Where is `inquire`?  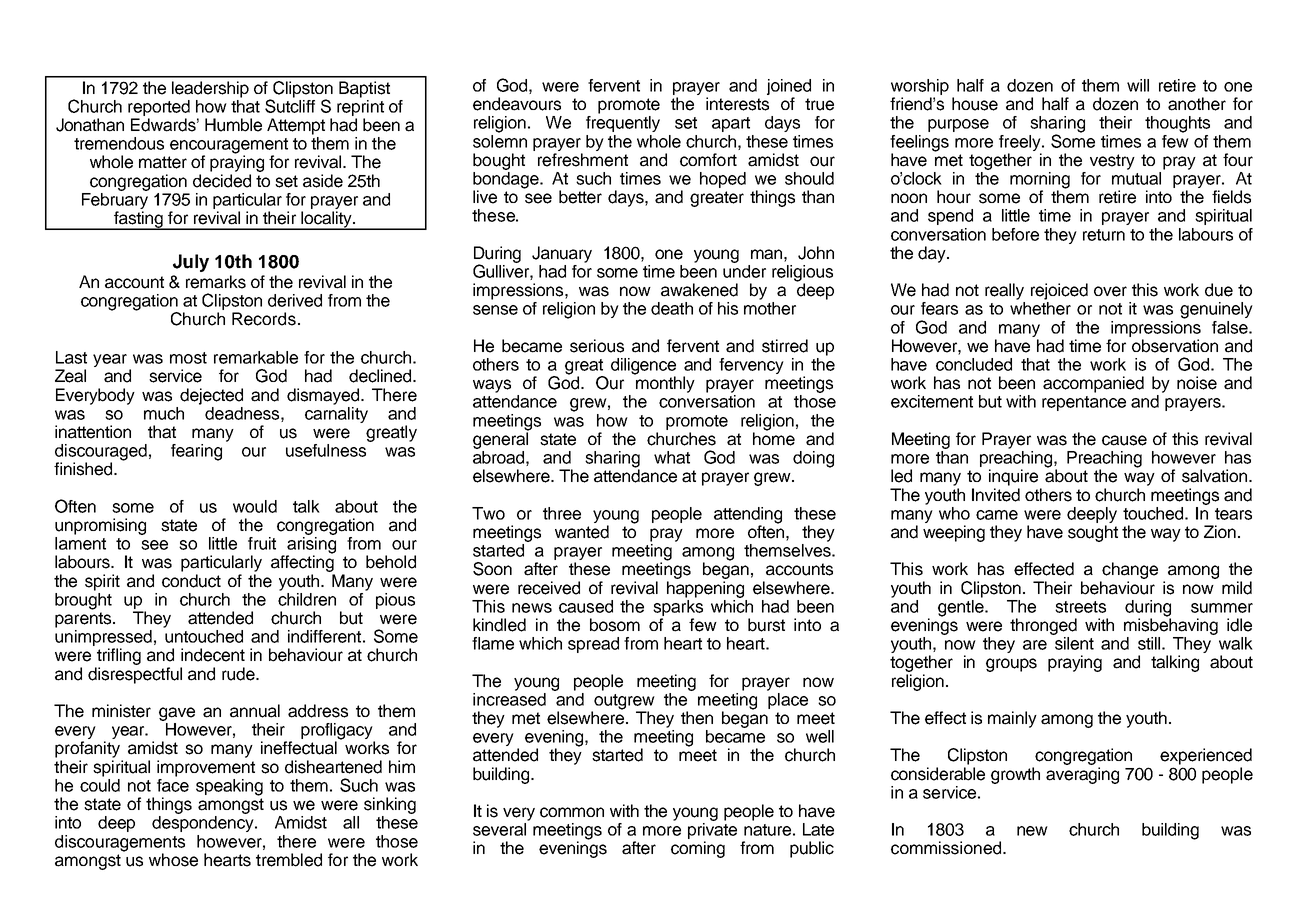 inquire is located at coordinates (1013, 477).
